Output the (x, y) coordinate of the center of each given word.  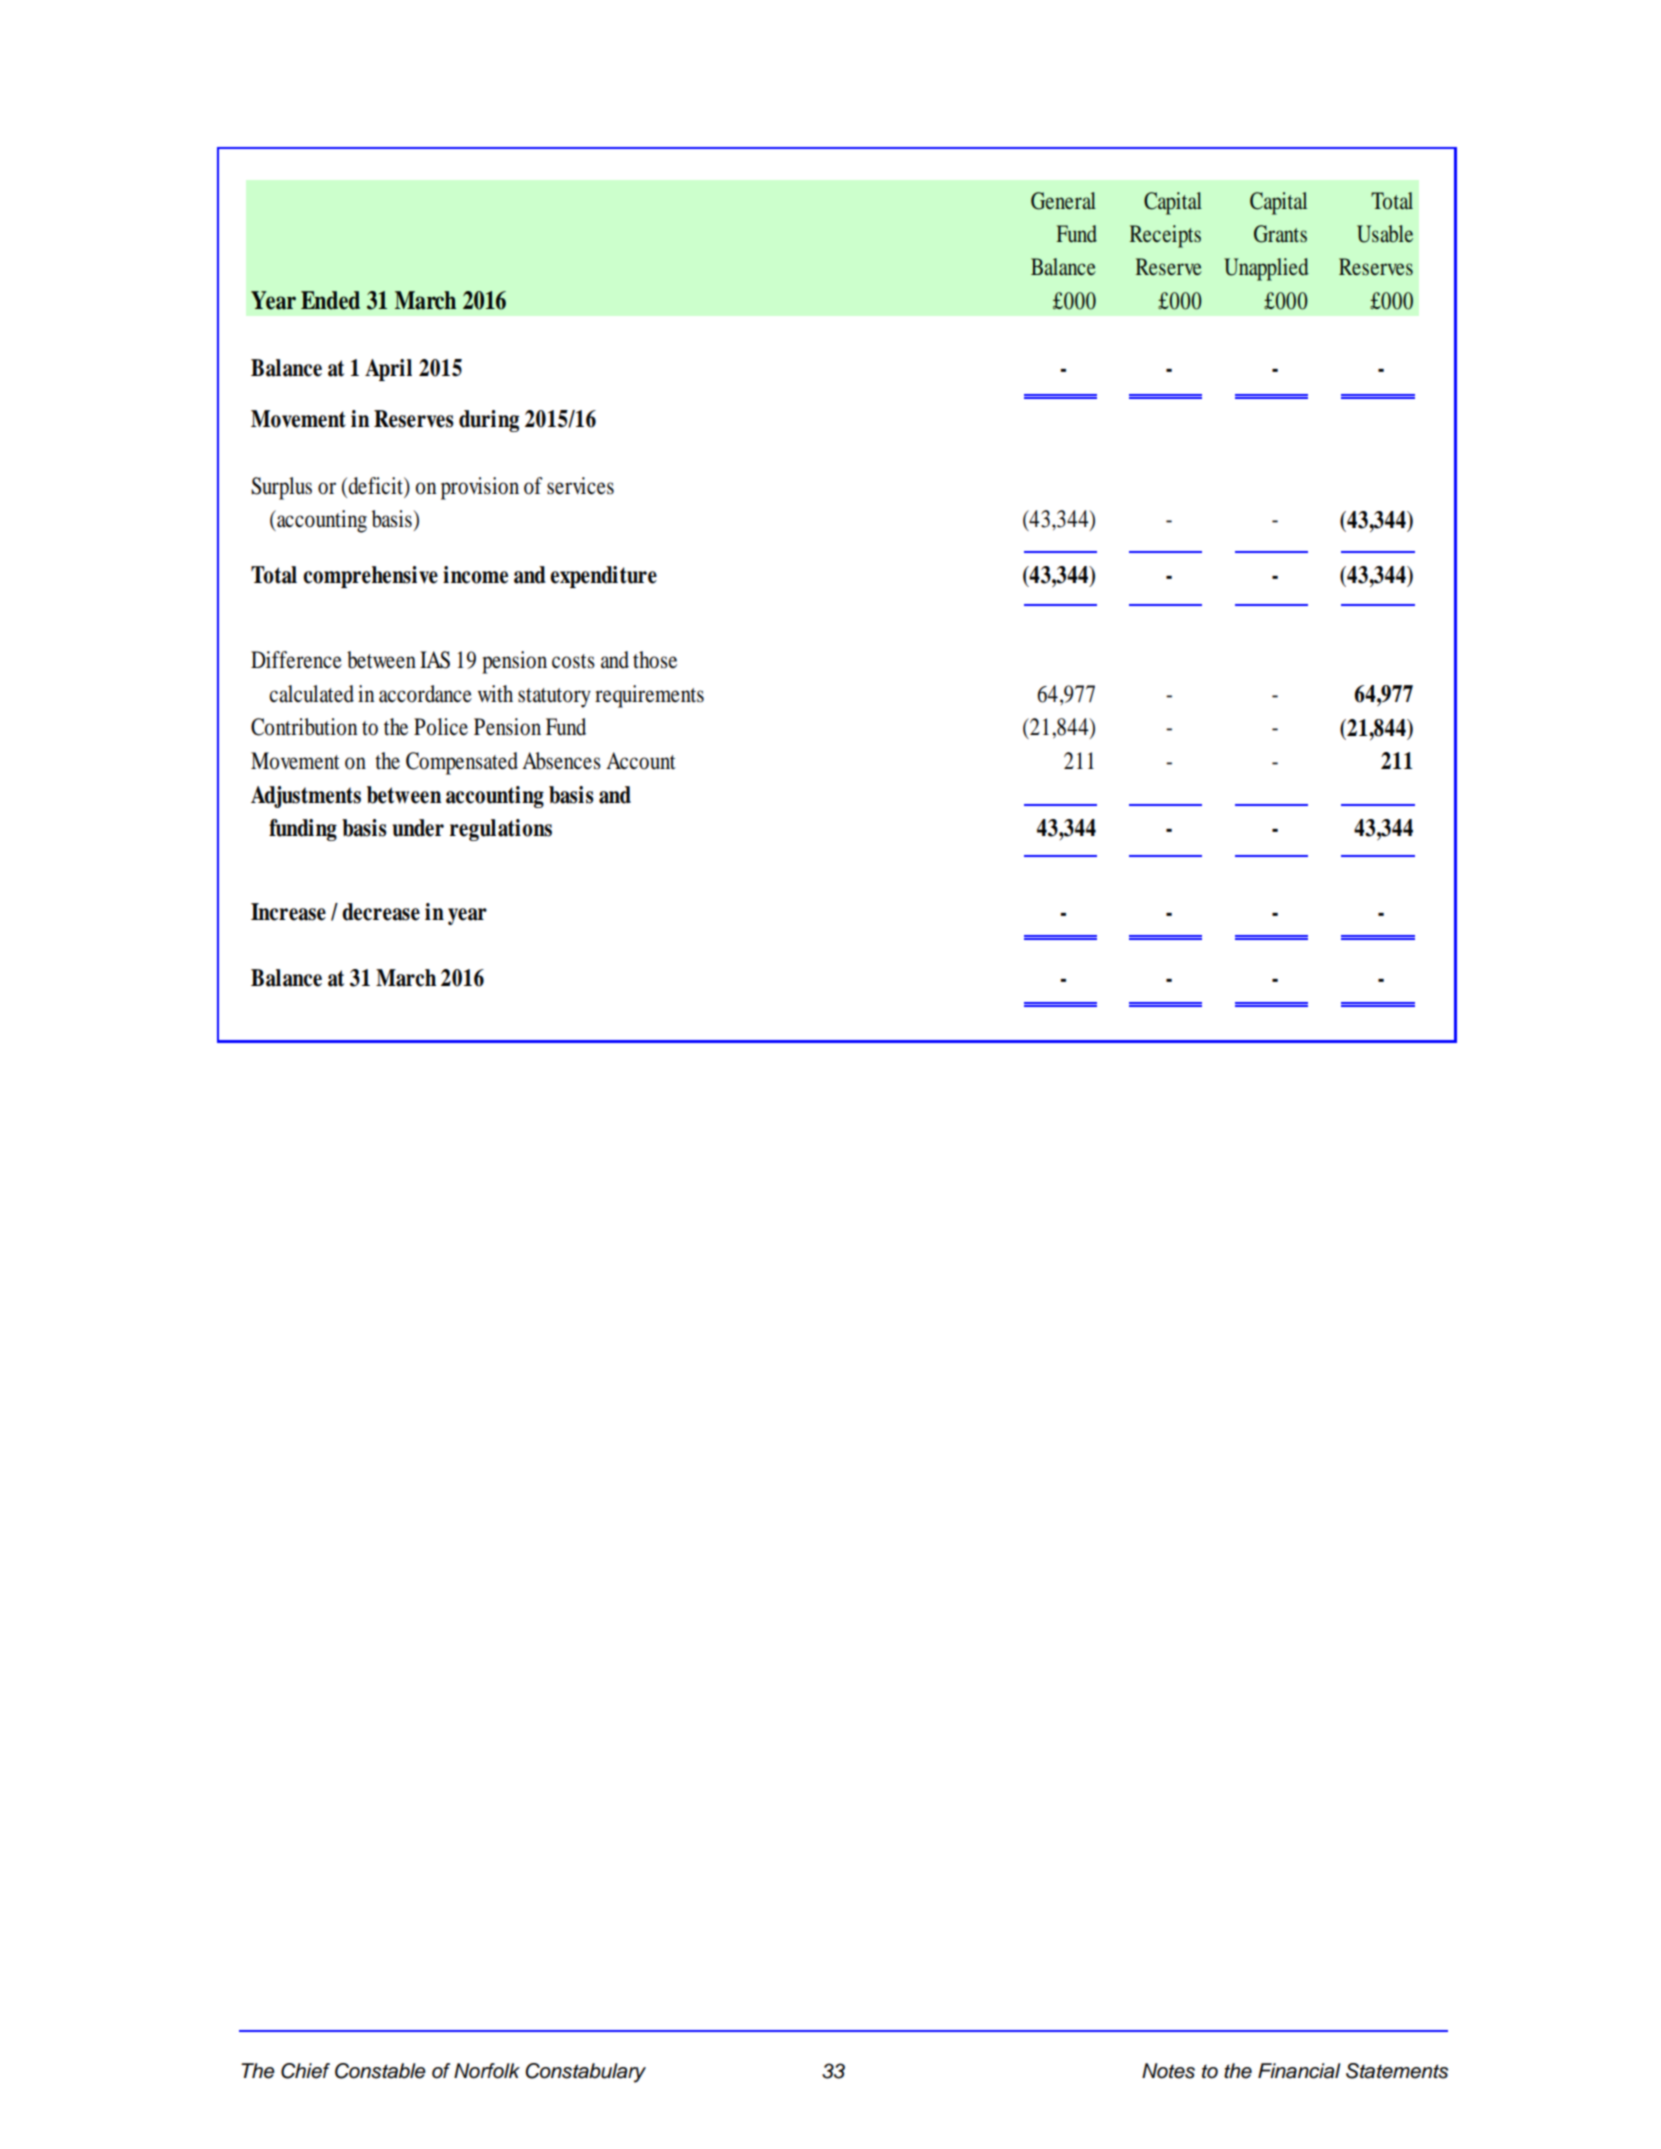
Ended (330, 300)
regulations (501, 830)
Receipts (1165, 236)
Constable (380, 2071)
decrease (381, 912)
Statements (1397, 2071)
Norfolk (487, 2071)
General (1063, 201)
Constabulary (585, 2073)
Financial (1299, 2071)
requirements (649, 696)
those (655, 660)
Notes (1168, 2071)
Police (441, 727)
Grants (1280, 234)
